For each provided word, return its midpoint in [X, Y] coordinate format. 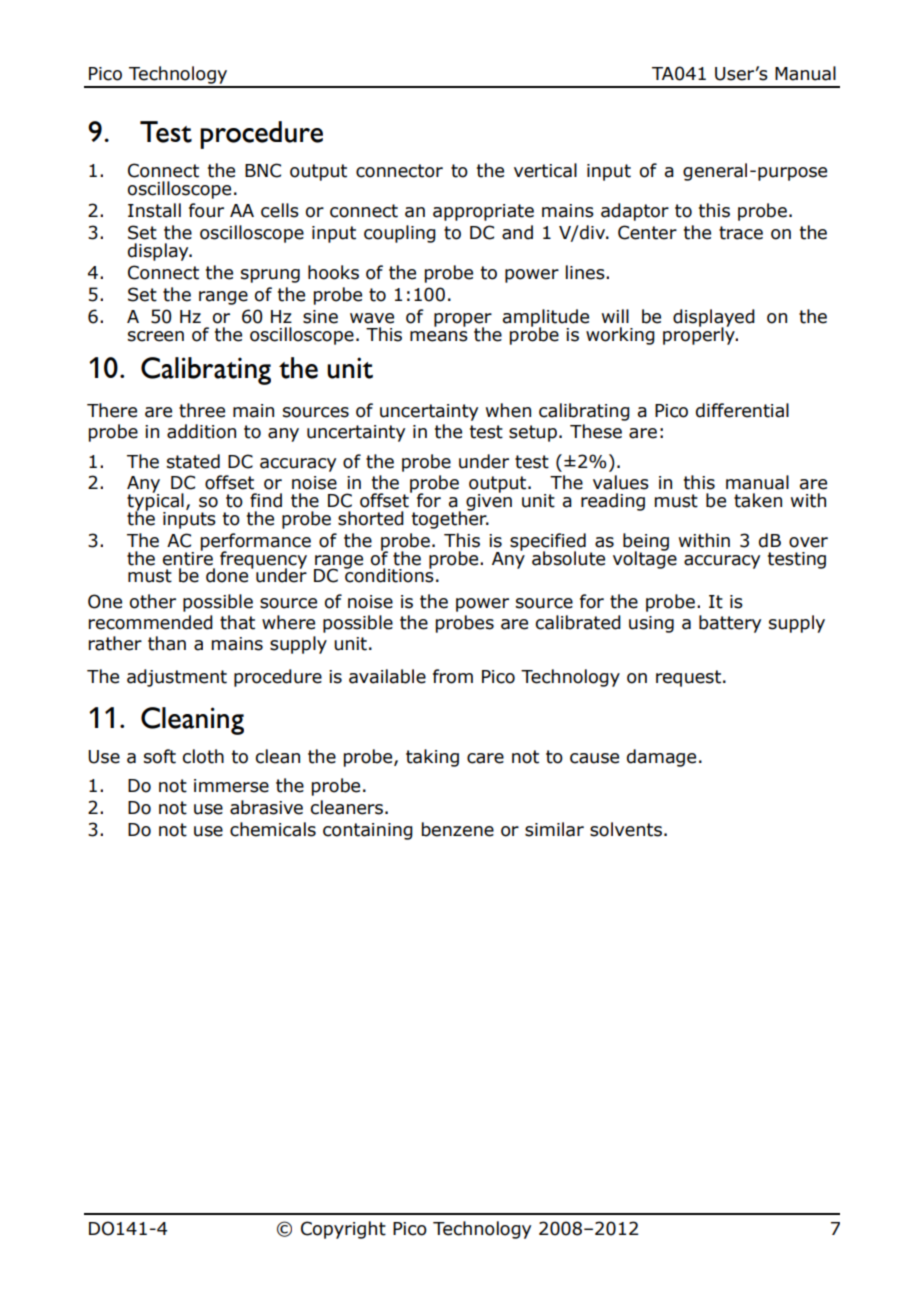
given [489, 501]
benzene [458, 829]
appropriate [483, 212]
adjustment [177, 678]
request [688, 678]
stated [193, 461]
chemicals [273, 829]
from [453, 676]
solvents [626, 829]
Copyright [343, 1230]
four [206, 210]
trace [741, 233]
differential [742, 410]
